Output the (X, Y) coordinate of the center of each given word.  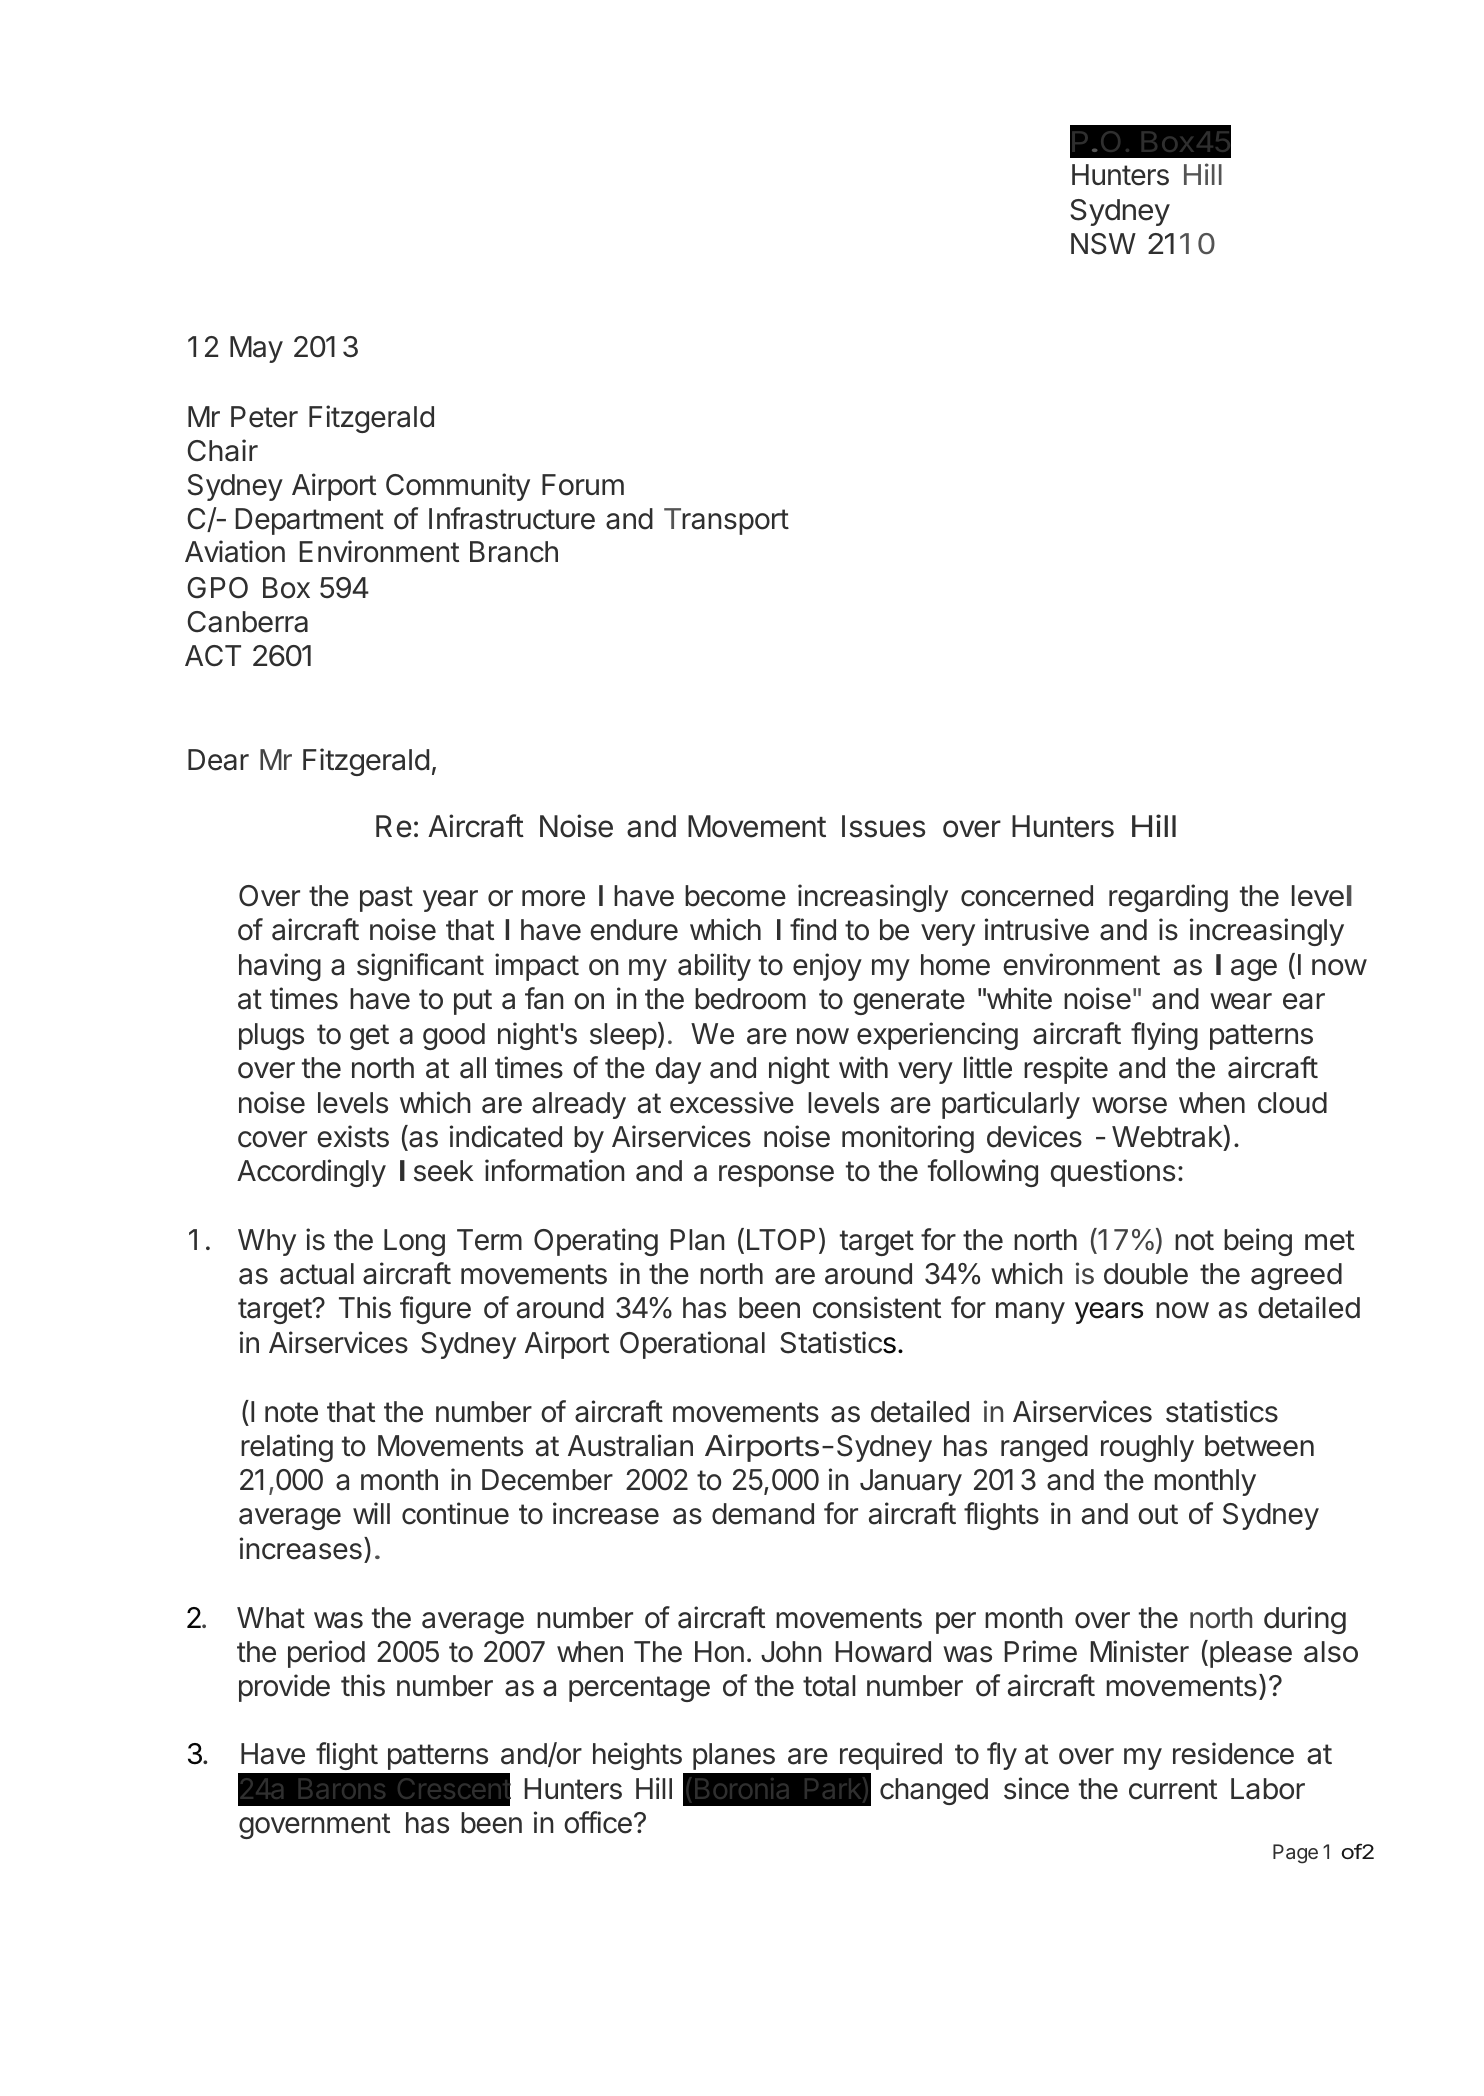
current (1173, 1789)
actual (317, 1274)
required (891, 1756)
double (1146, 1274)
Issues (883, 826)
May (256, 349)
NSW (1103, 244)
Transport (726, 521)
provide (284, 1688)
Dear (218, 760)
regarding (1168, 898)
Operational (692, 1345)
